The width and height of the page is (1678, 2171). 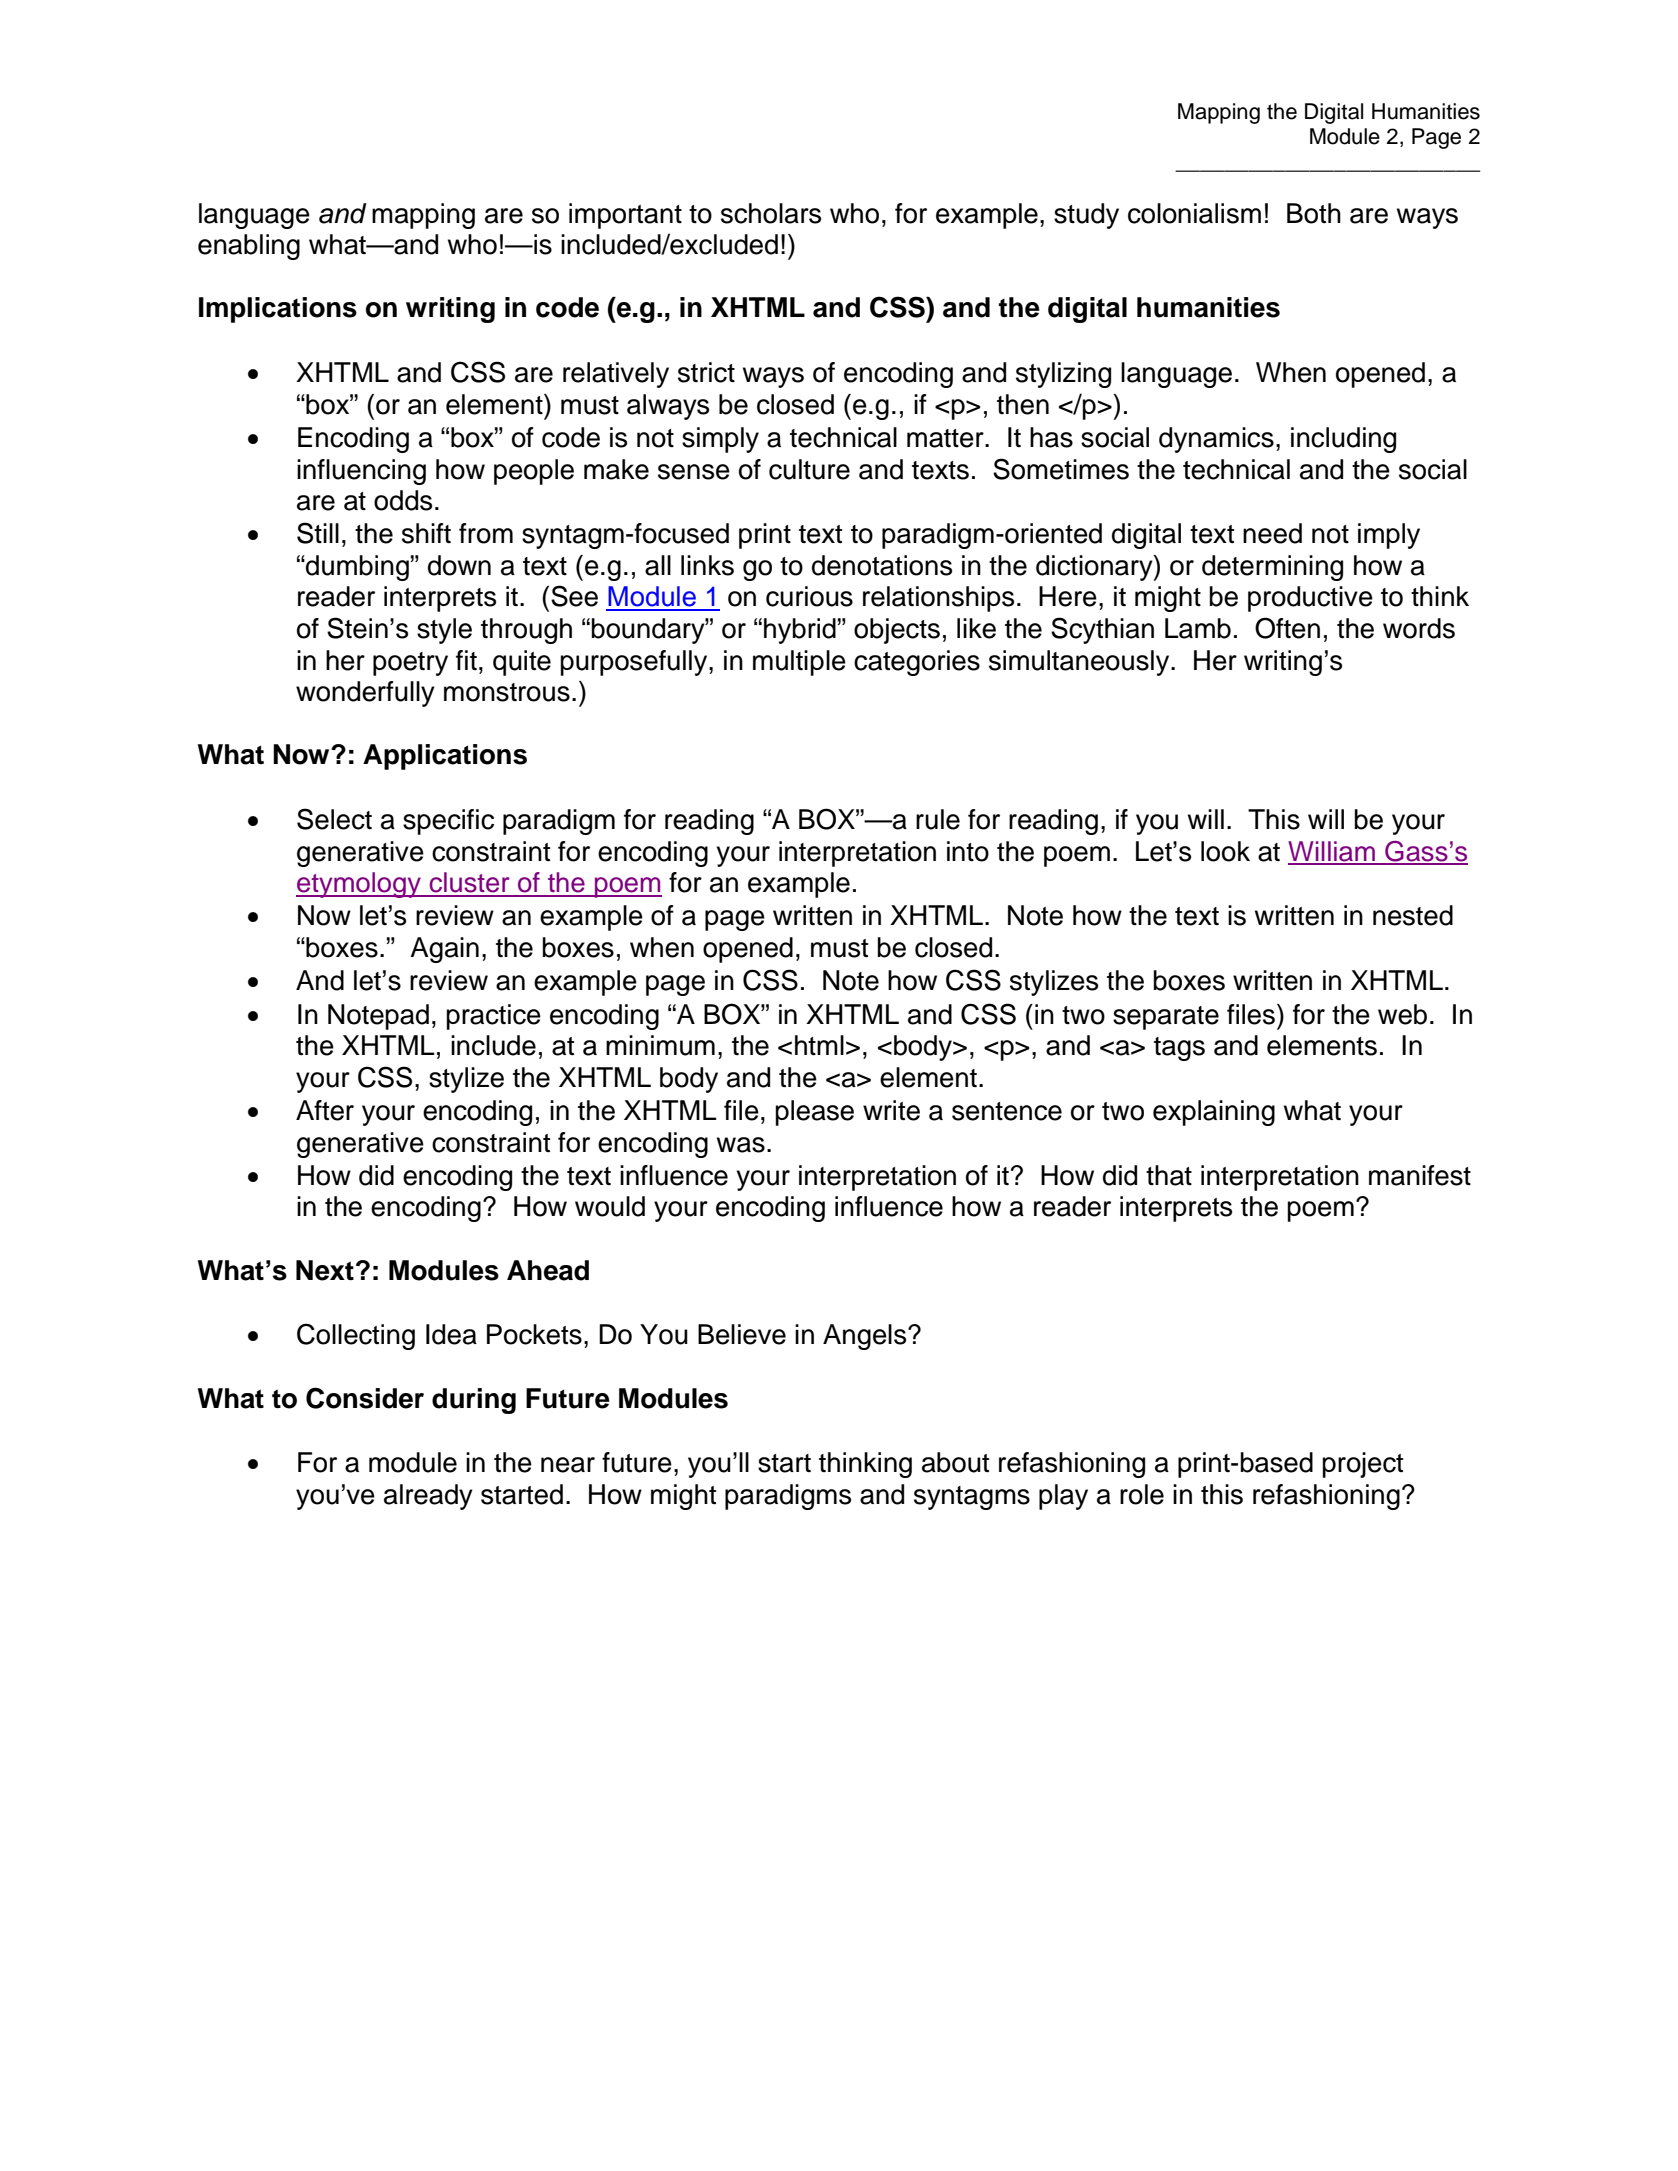 What do you see at coordinates (249, 247) in the page?
I see `enabling` at bounding box center [249, 247].
